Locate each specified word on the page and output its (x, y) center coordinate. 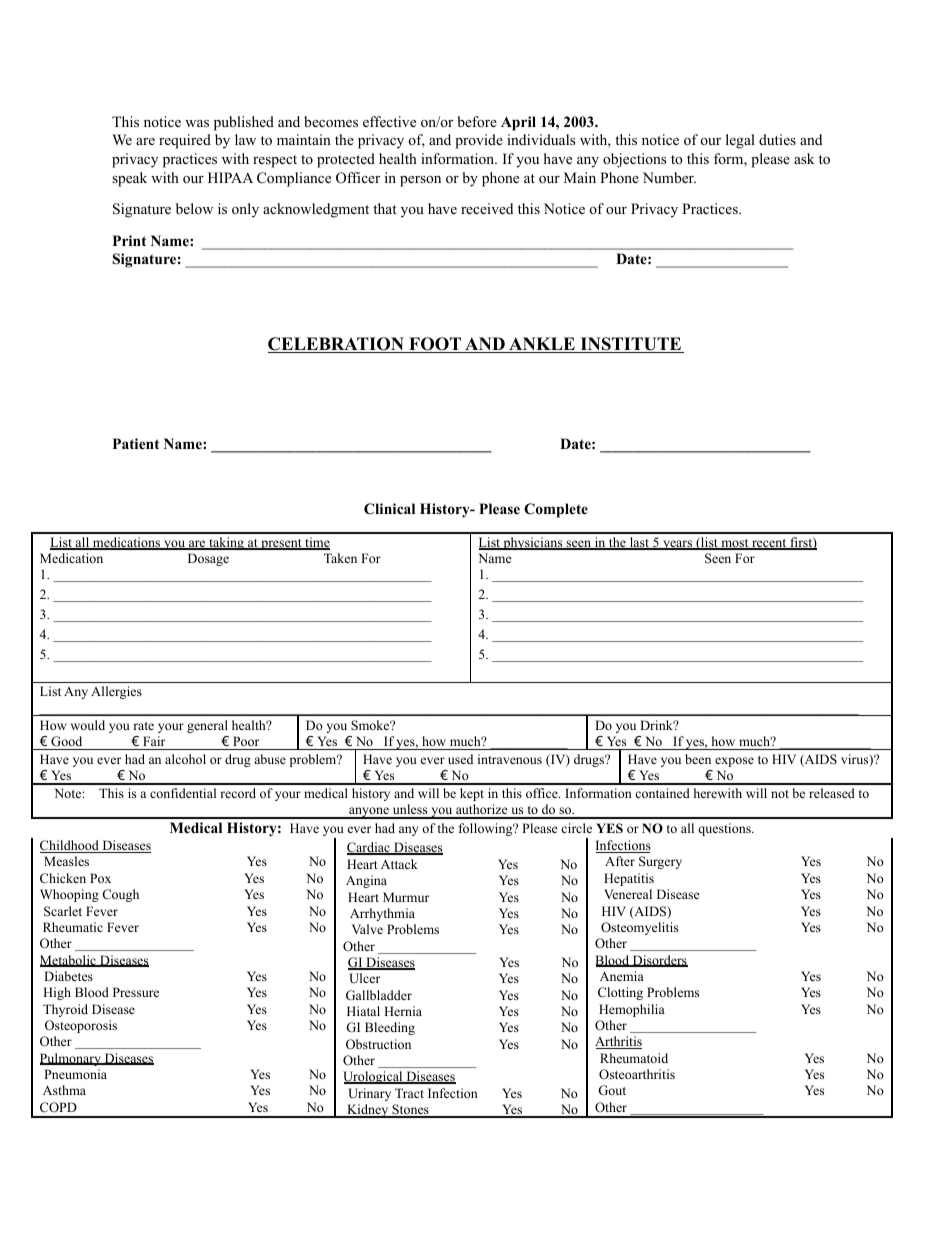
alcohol (185, 759)
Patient (136, 443)
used (460, 759)
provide (479, 141)
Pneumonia (75, 1074)
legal (740, 141)
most (735, 544)
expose (734, 762)
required (185, 141)
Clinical (389, 509)
